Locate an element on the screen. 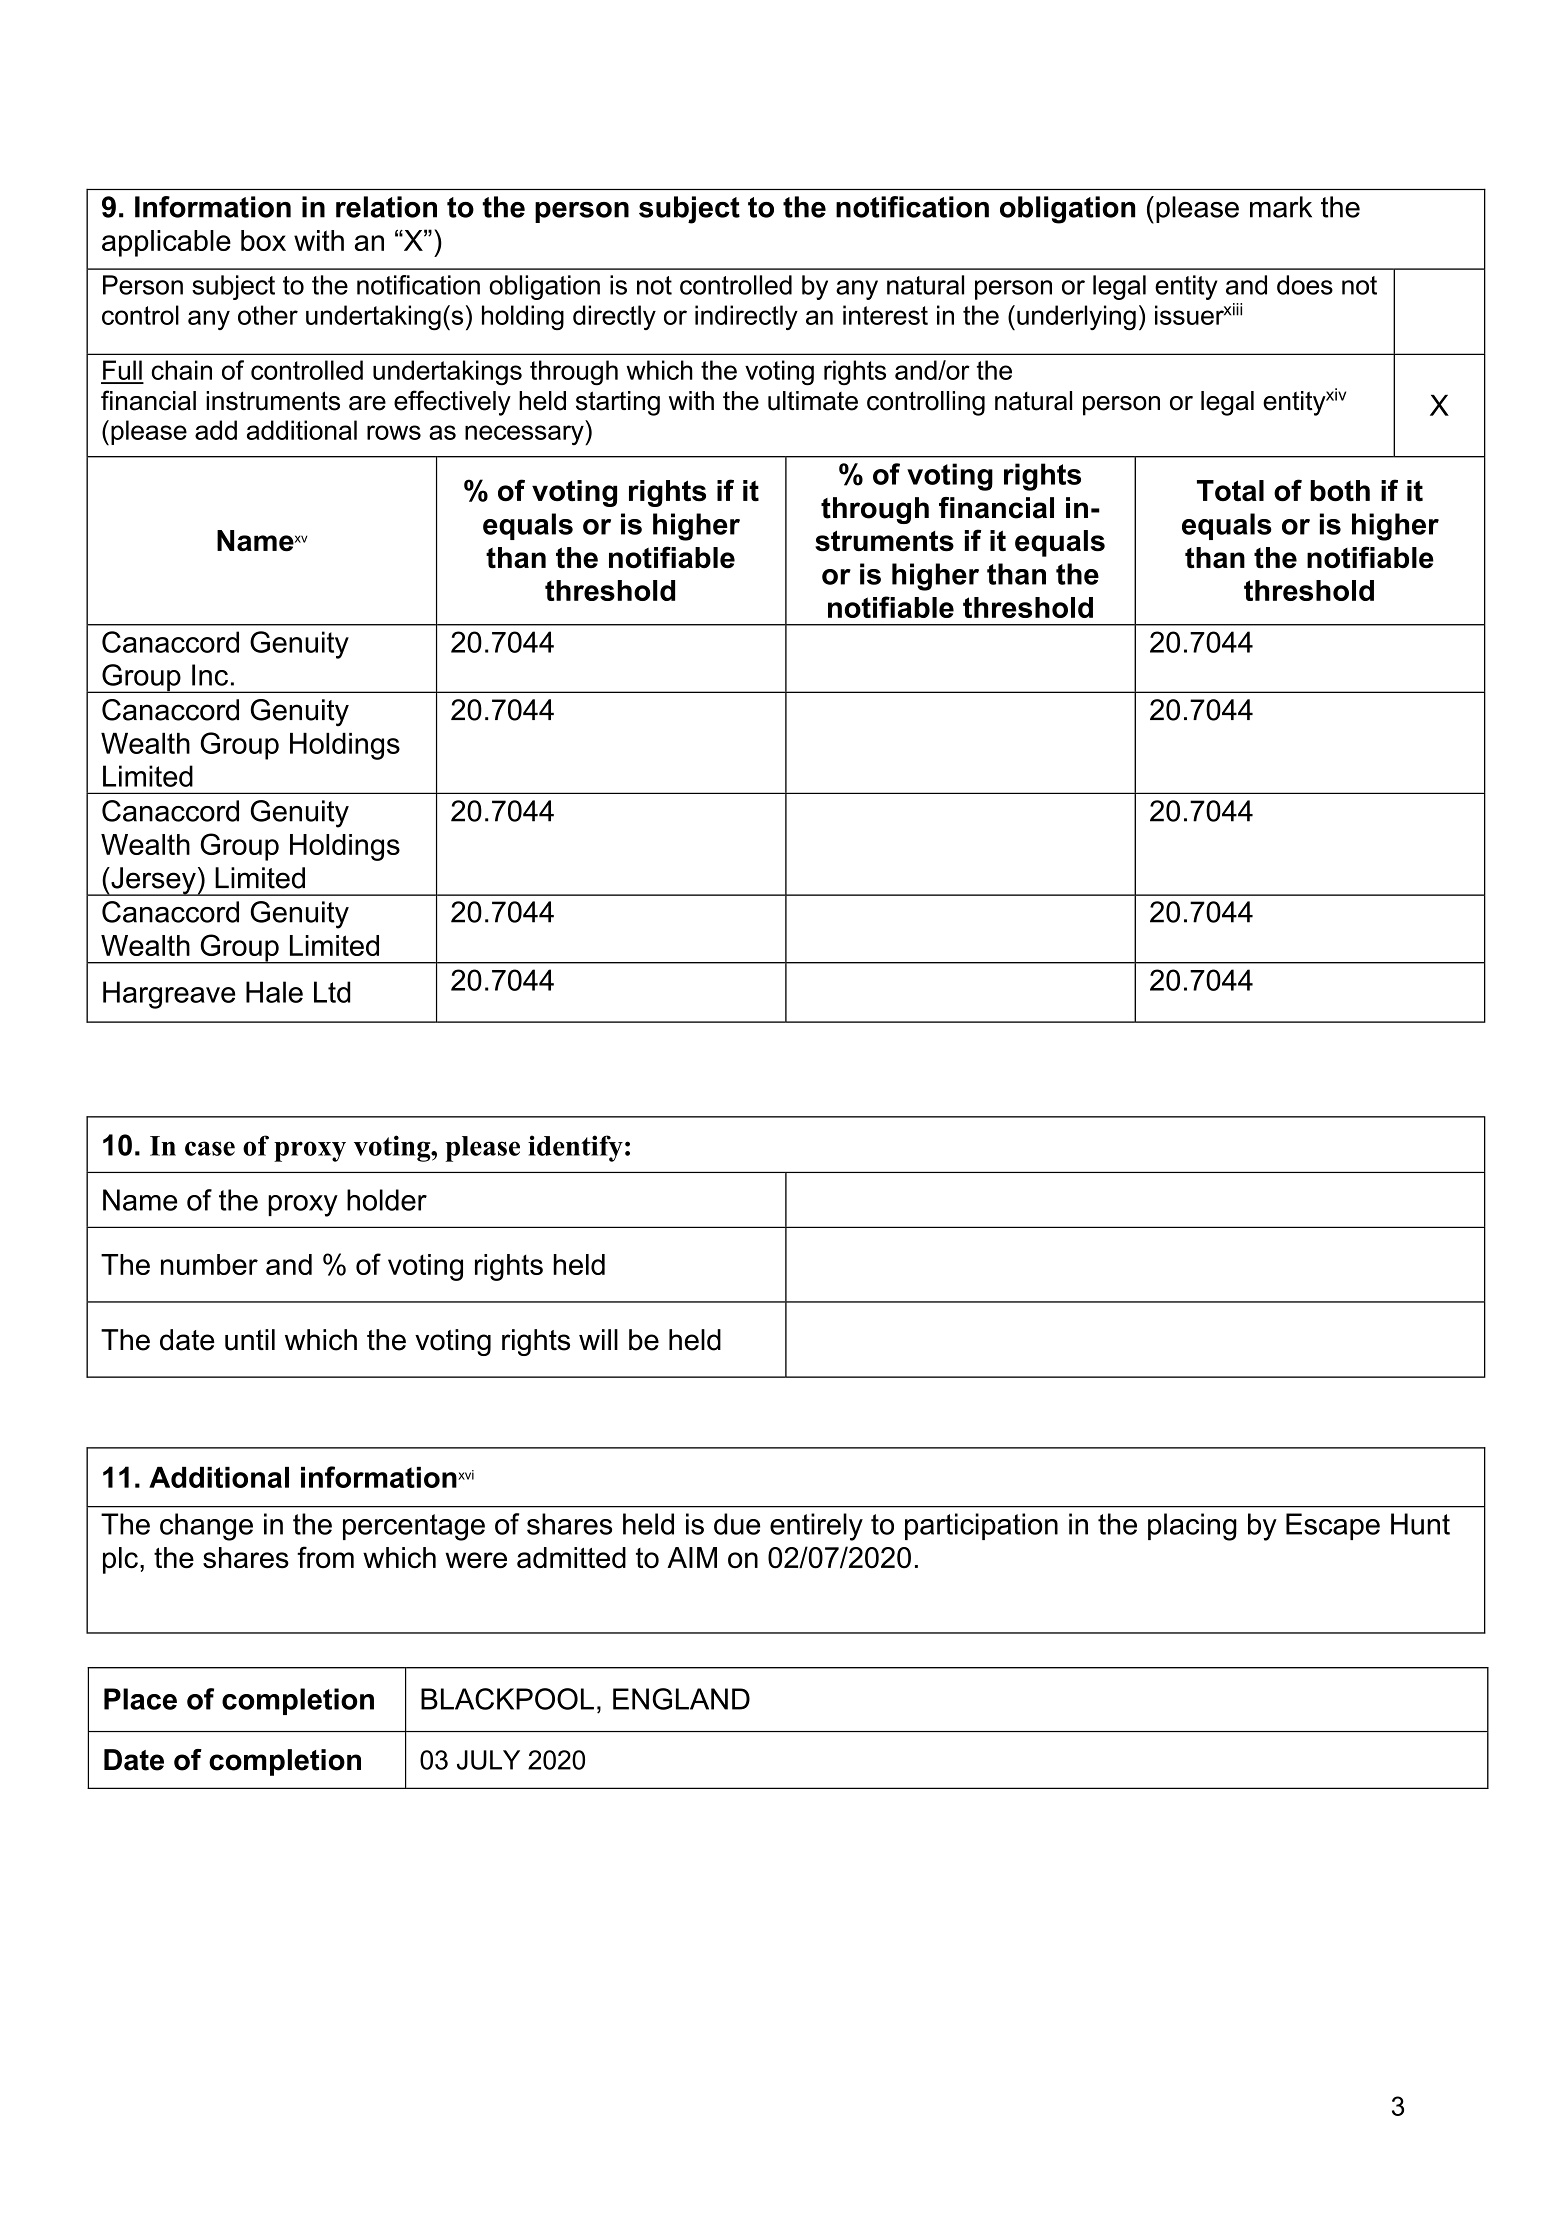 The width and height of the screenshot is (1567, 2216). Place is located at coordinates (140, 1699).
